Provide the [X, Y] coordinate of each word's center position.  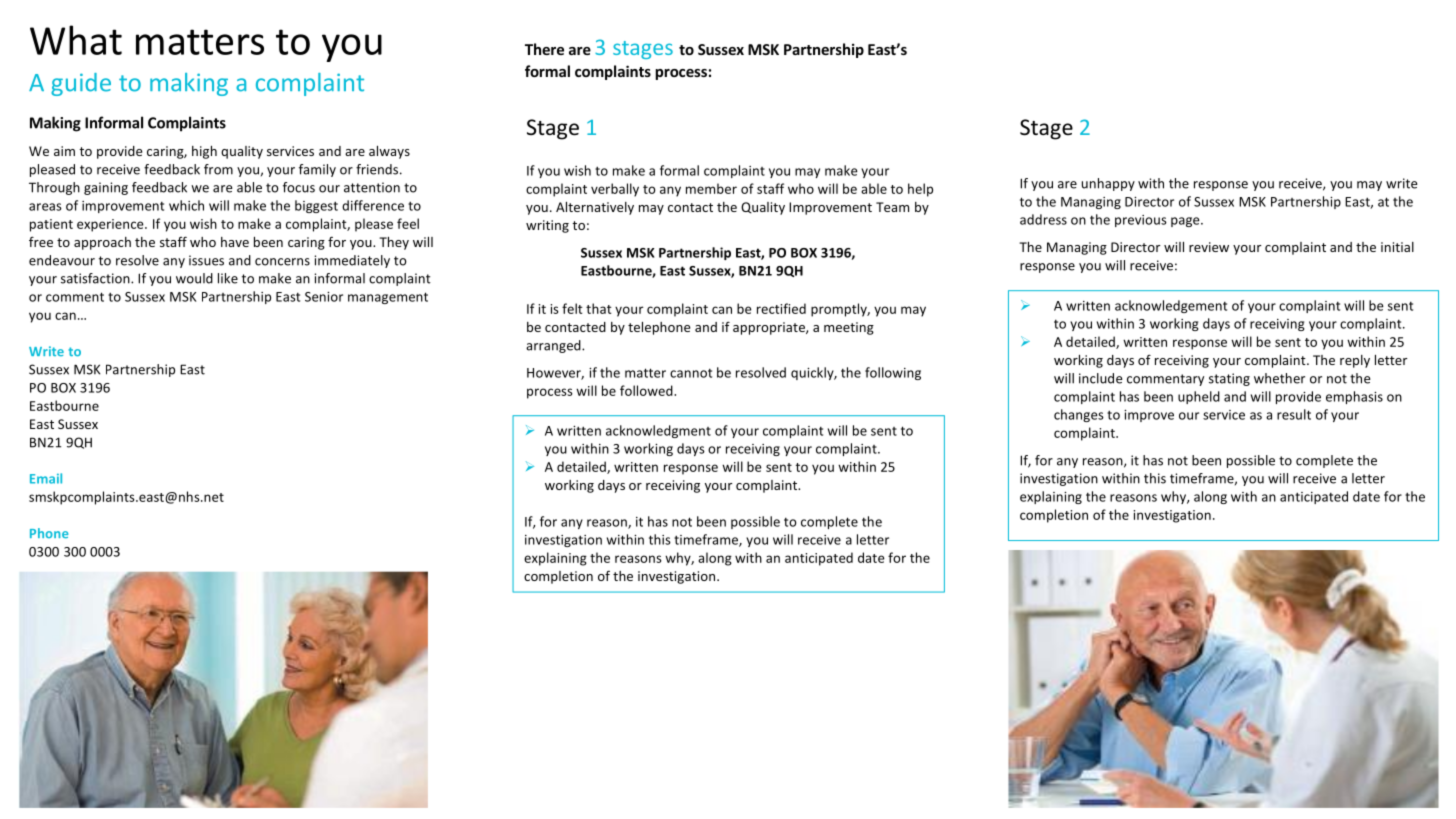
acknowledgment [658, 431]
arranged [554, 346]
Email [46, 478]
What [76, 40]
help [920, 190]
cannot [691, 373]
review [1209, 247]
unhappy [1108, 184]
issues [206, 260]
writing [547, 226]
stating [1229, 379]
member [711, 188]
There [544, 49]
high [204, 152]
